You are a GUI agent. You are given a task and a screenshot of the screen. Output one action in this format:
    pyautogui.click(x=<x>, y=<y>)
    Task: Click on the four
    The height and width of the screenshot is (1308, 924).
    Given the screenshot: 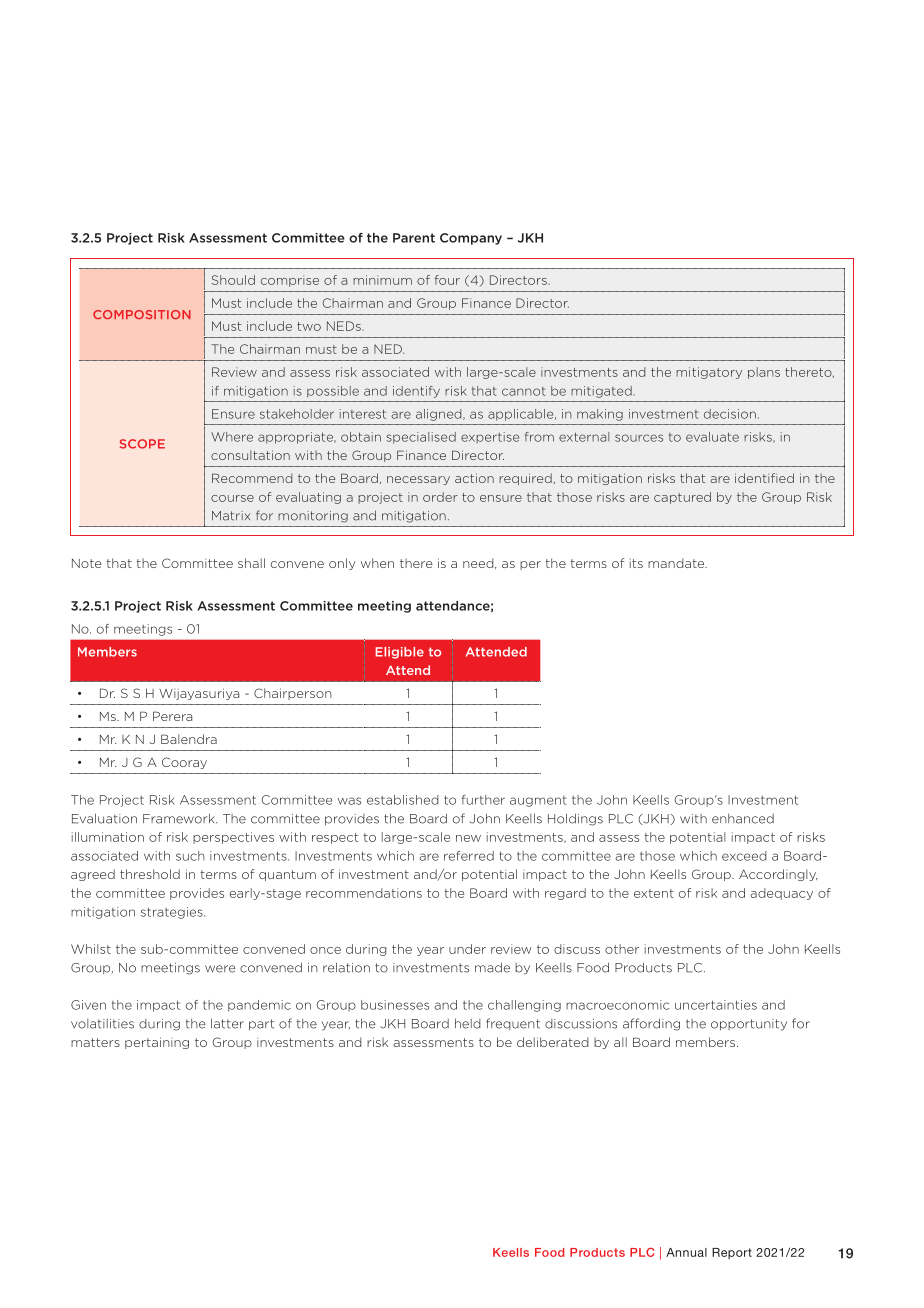 What is the action you would take?
    pyautogui.click(x=447, y=280)
